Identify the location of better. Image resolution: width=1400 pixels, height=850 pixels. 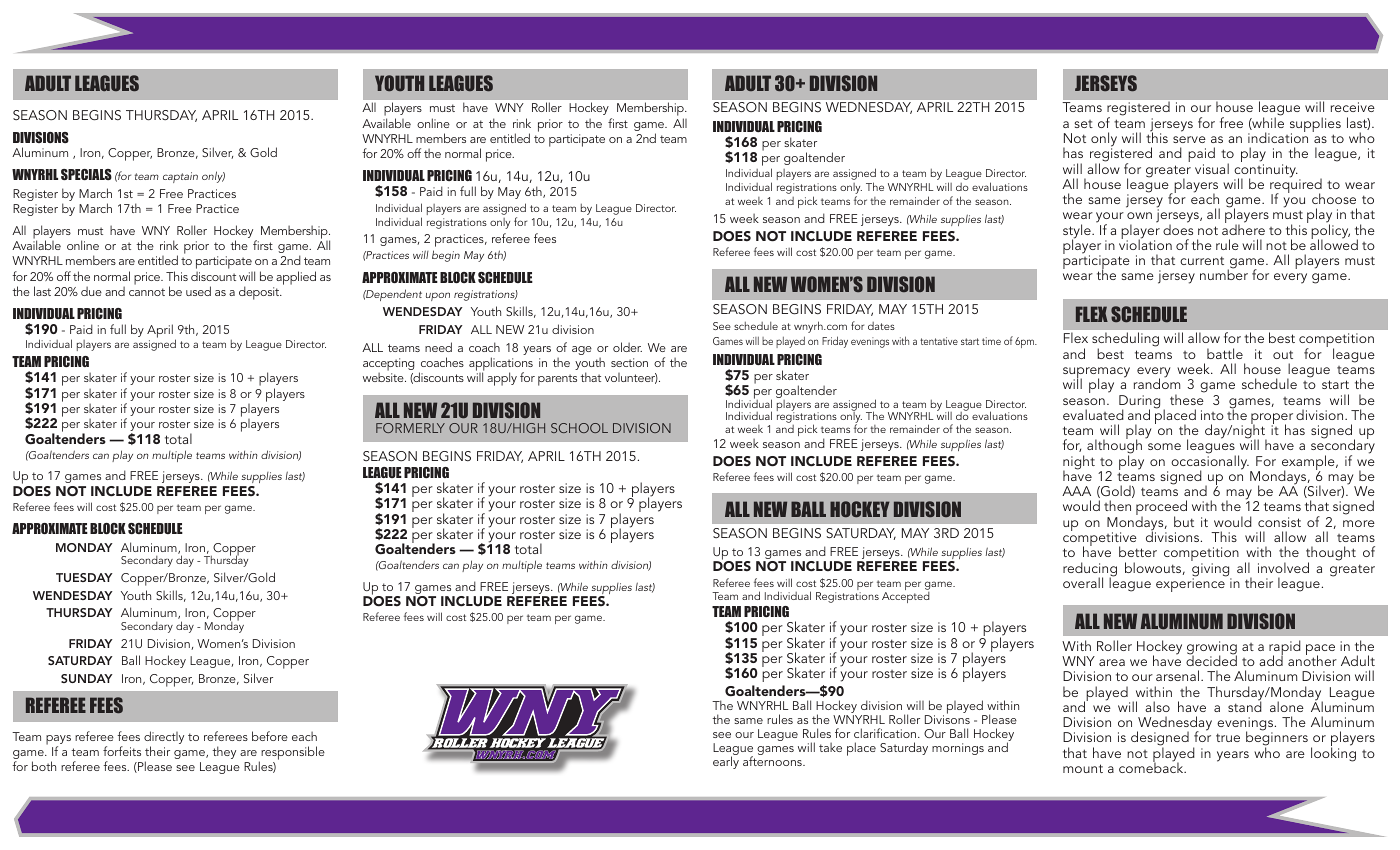
(1138, 551).
